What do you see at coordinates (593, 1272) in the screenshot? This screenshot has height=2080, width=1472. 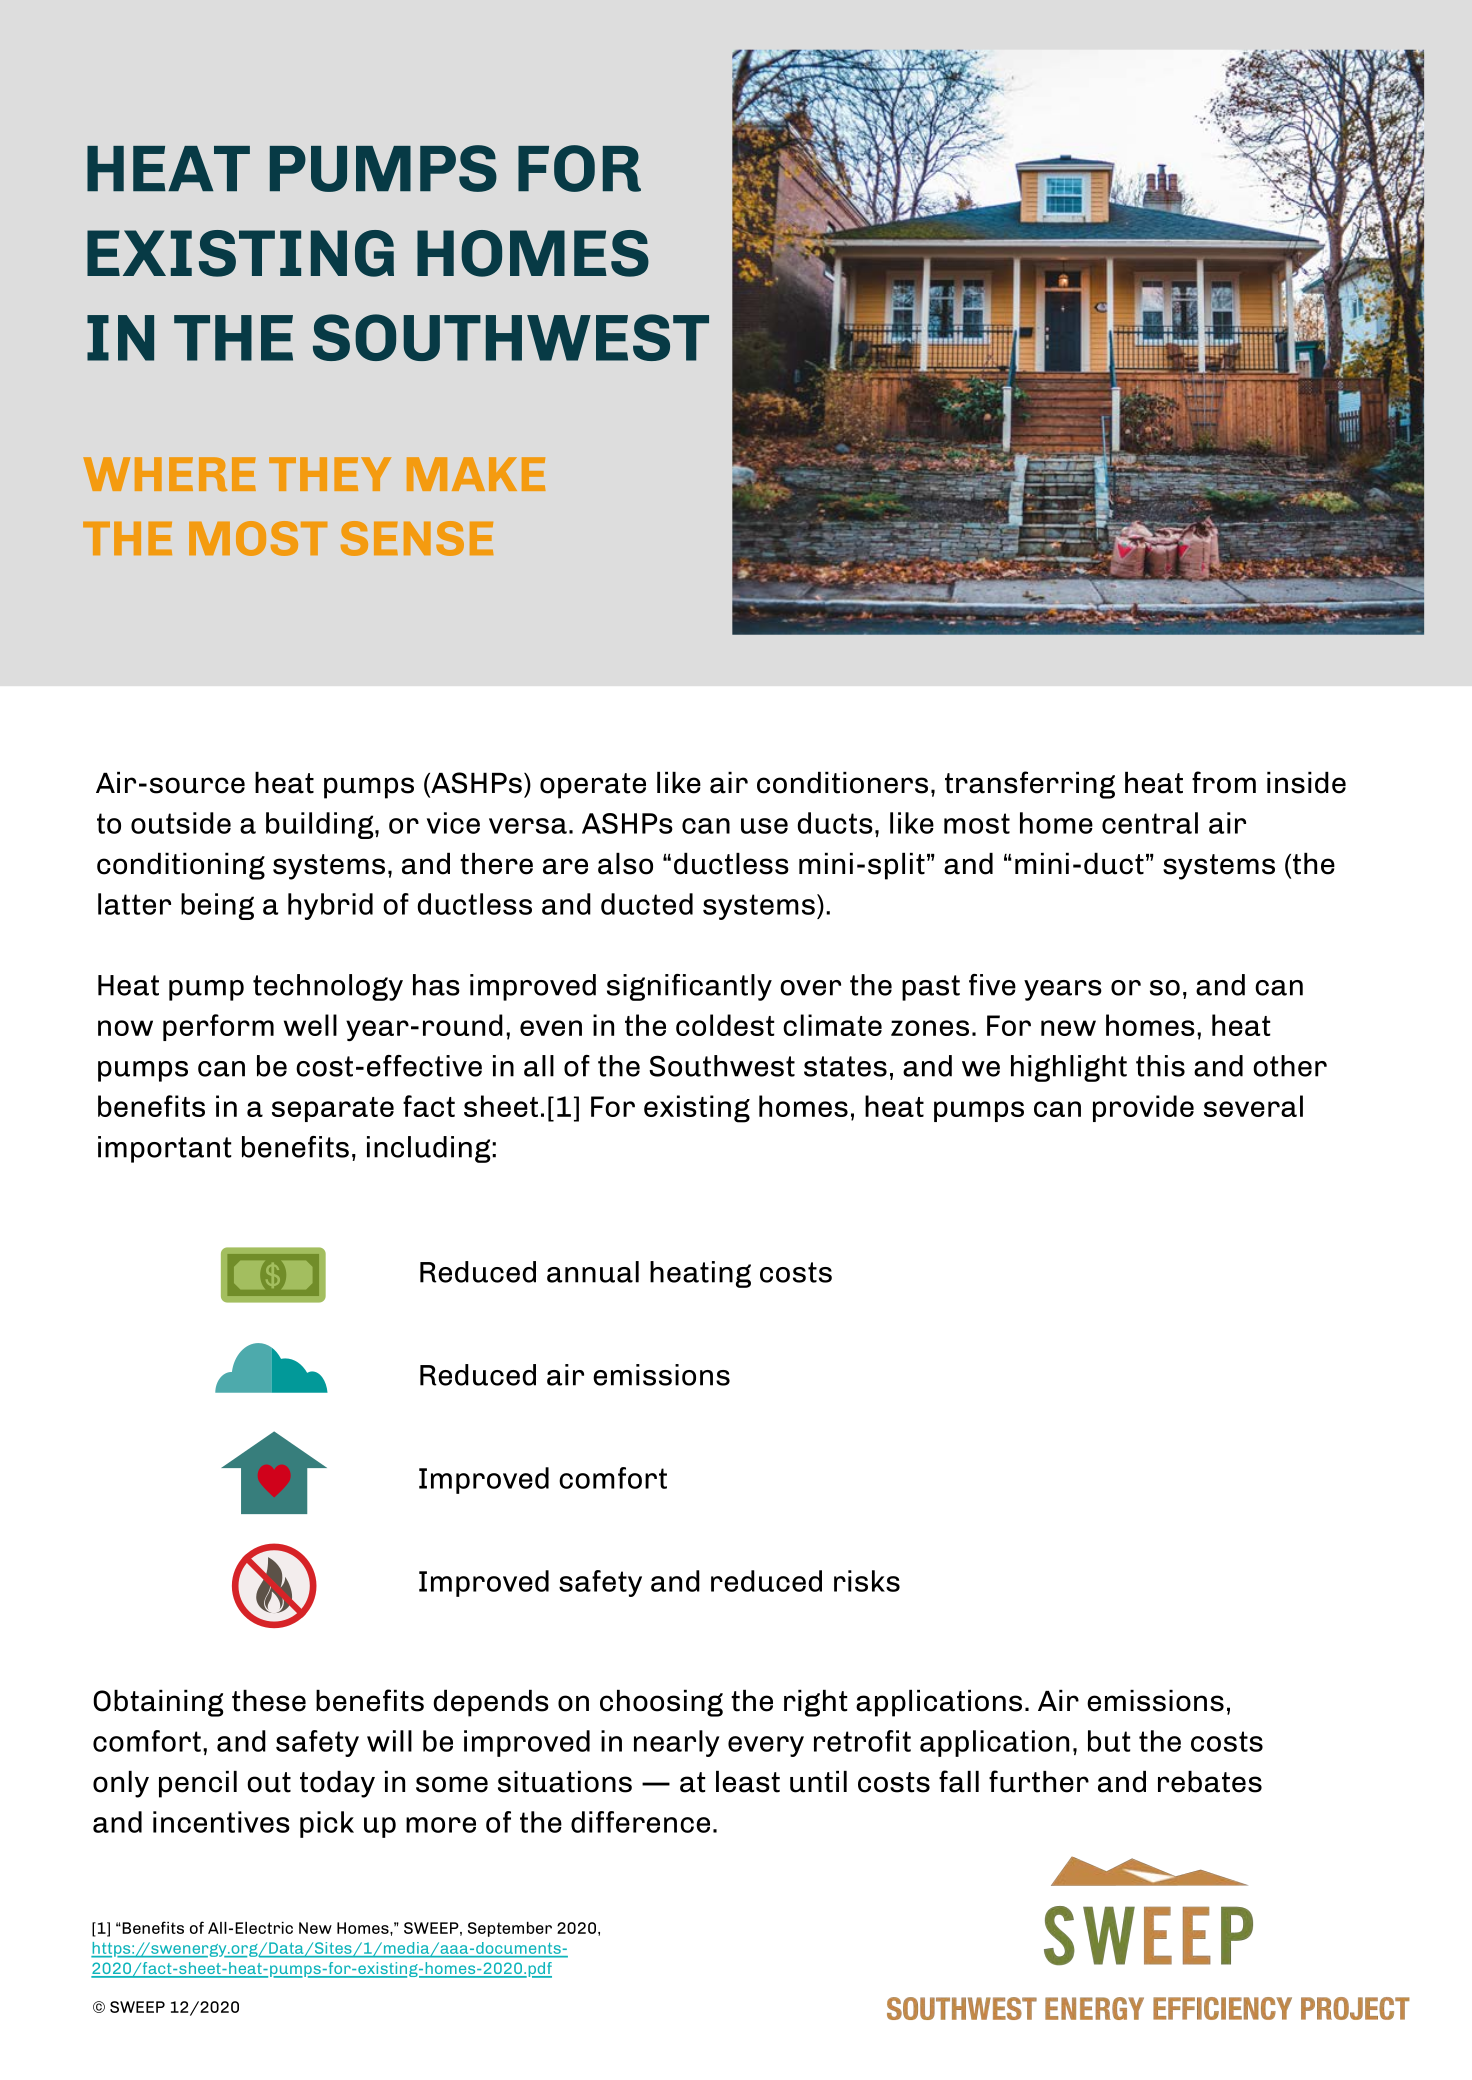 I see `annual` at bounding box center [593, 1272].
